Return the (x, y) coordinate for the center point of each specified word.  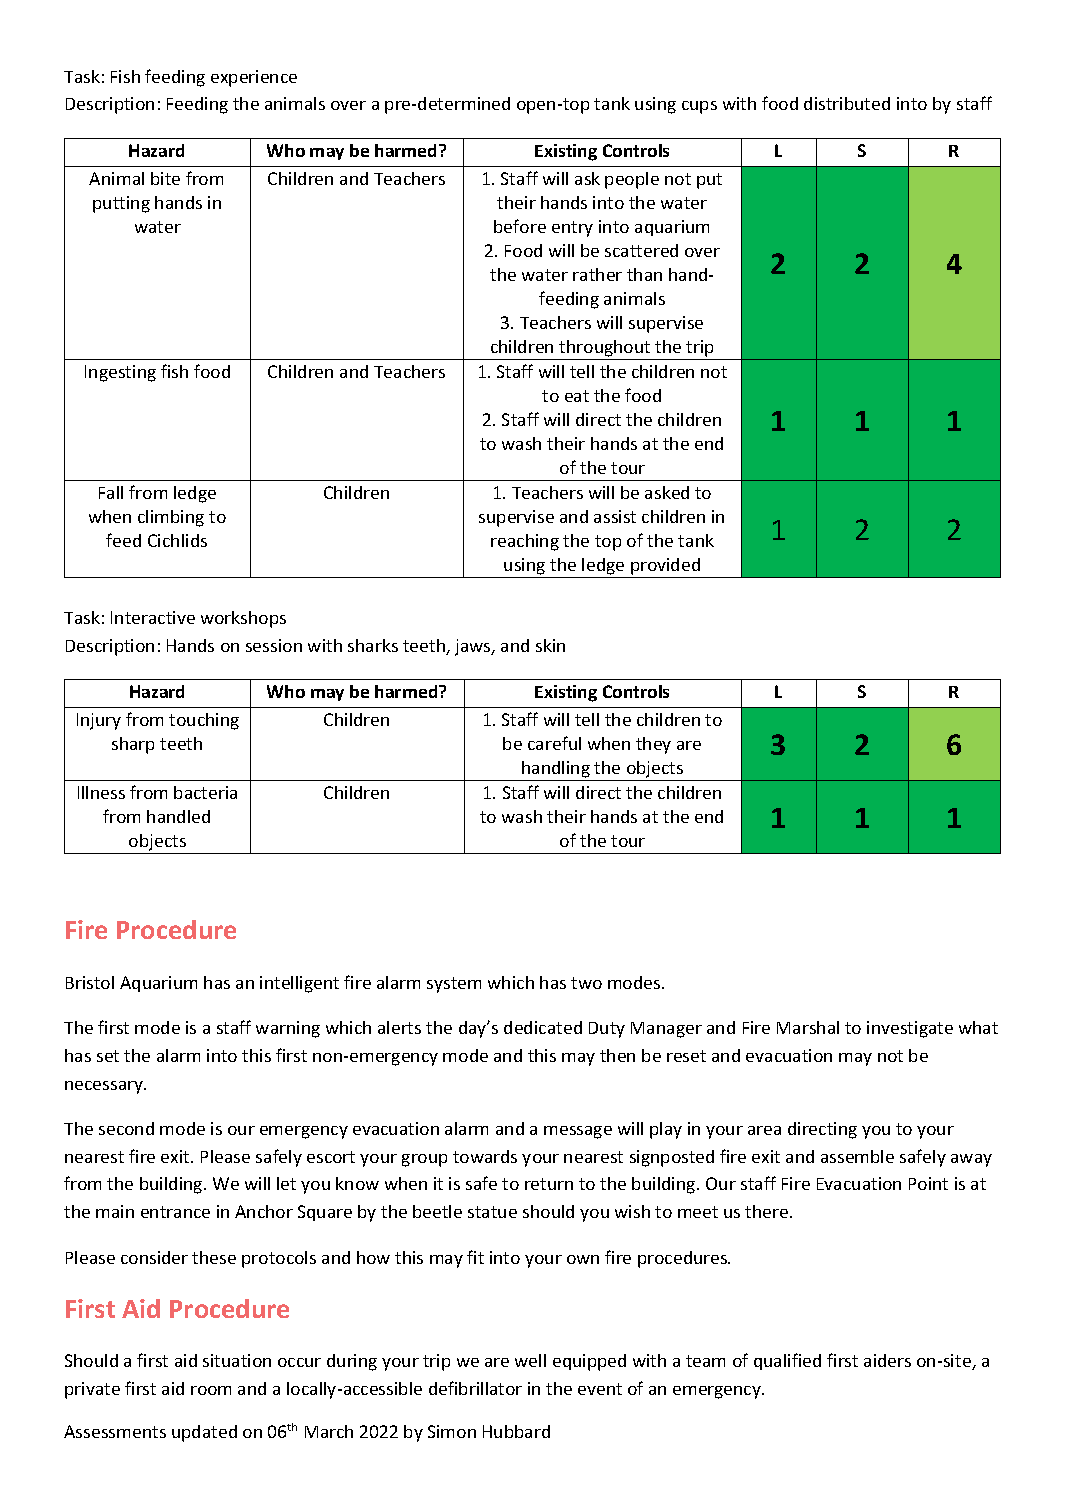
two (586, 983)
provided (665, 568)
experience (254, 78)
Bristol (90, 982)
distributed (847, 103)
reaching (525, 542)
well (530, 1360)
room (211, 1390)
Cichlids (177, 540)
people (632, 180)
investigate (910, 1029)
